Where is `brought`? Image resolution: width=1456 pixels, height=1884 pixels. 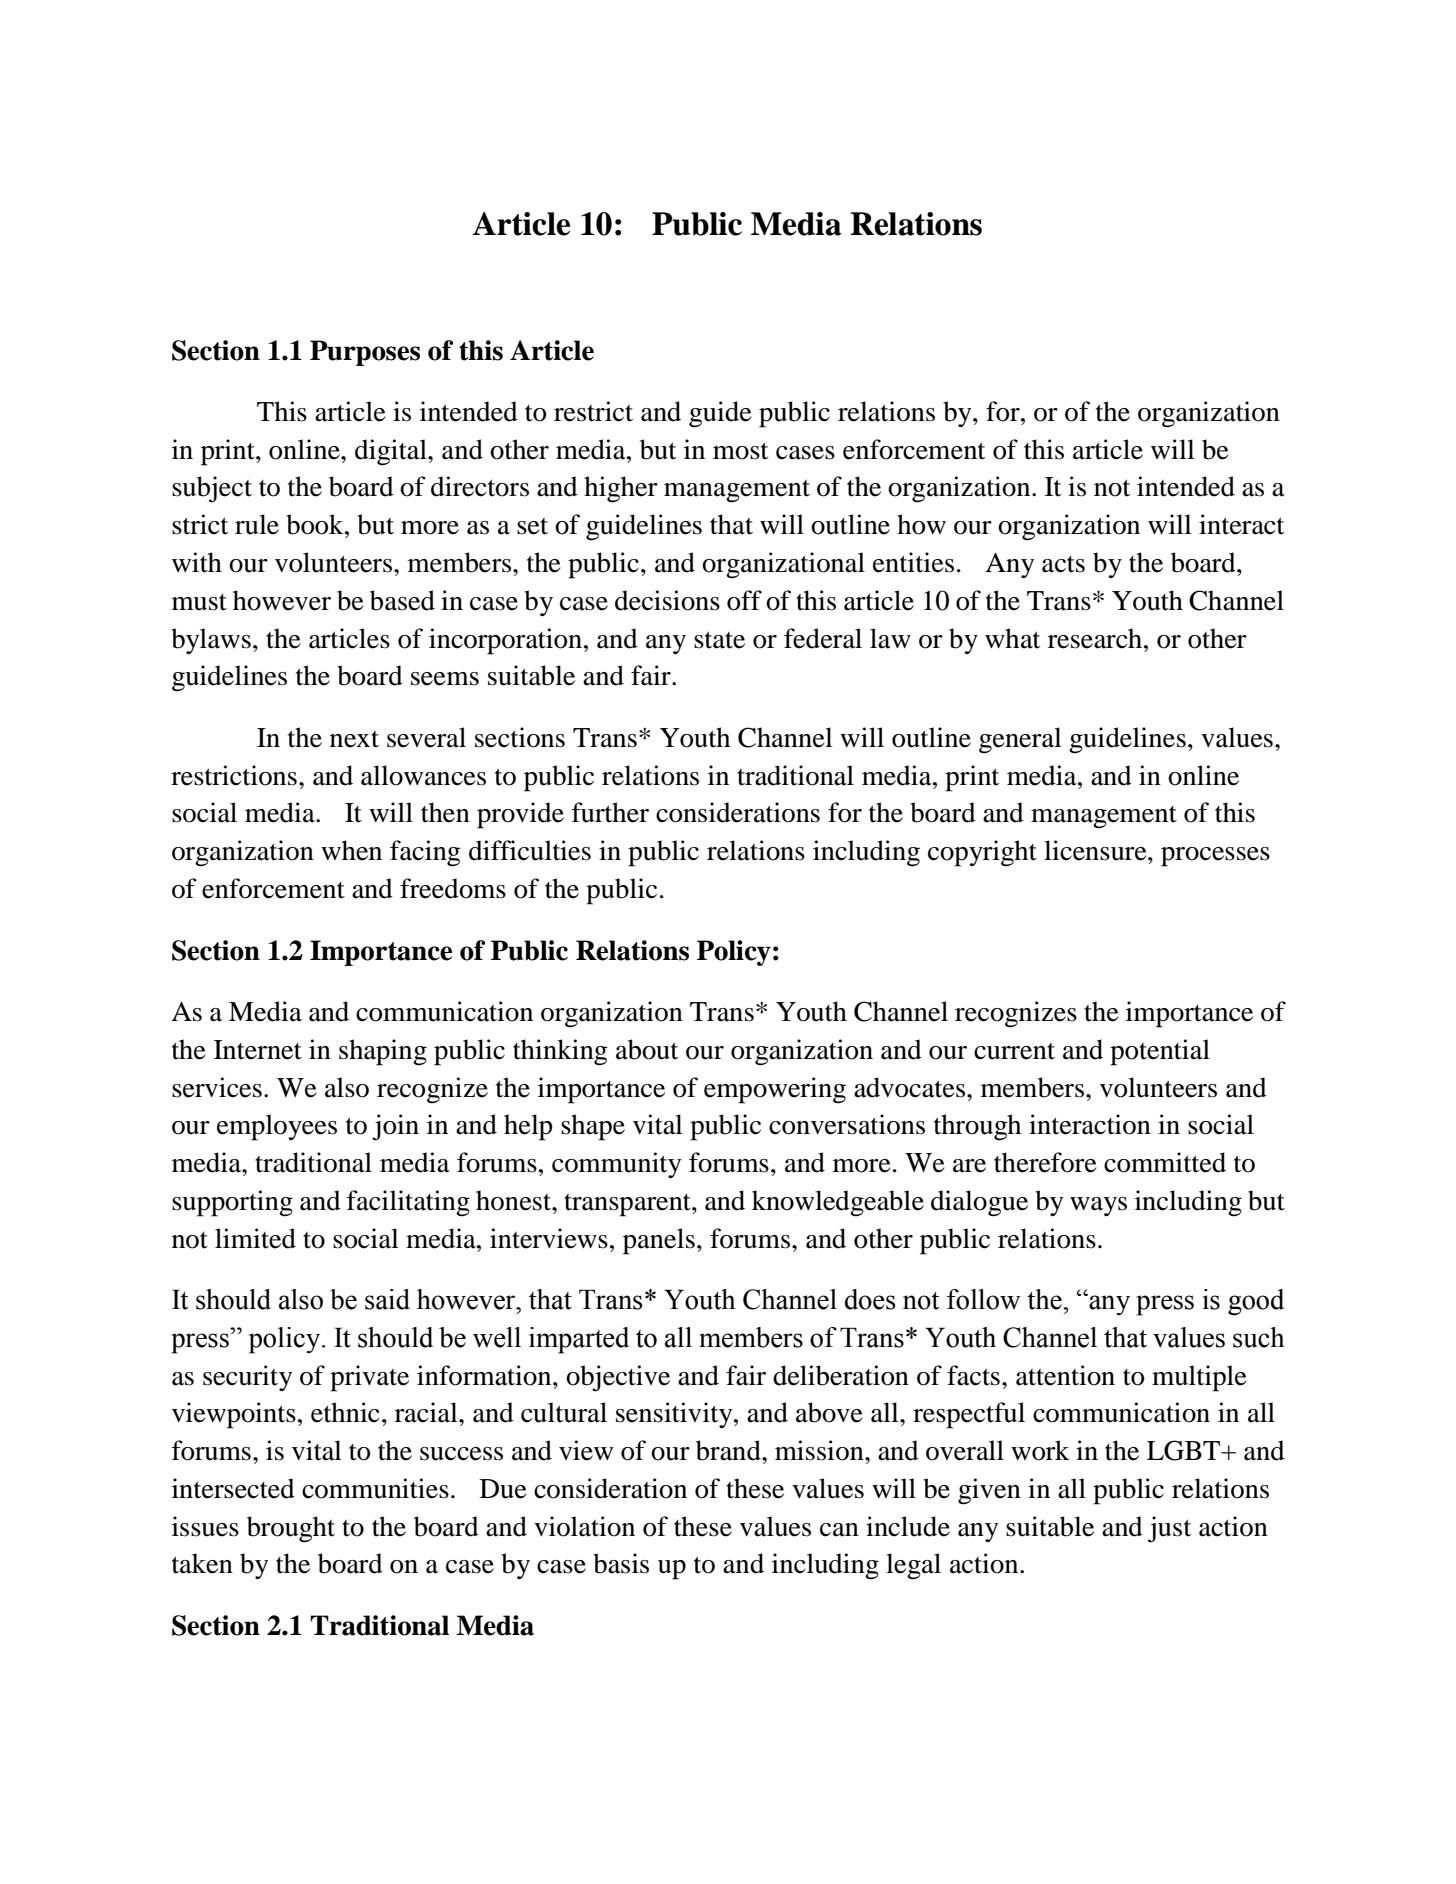
brought is located at coordinates (291, 1529).
